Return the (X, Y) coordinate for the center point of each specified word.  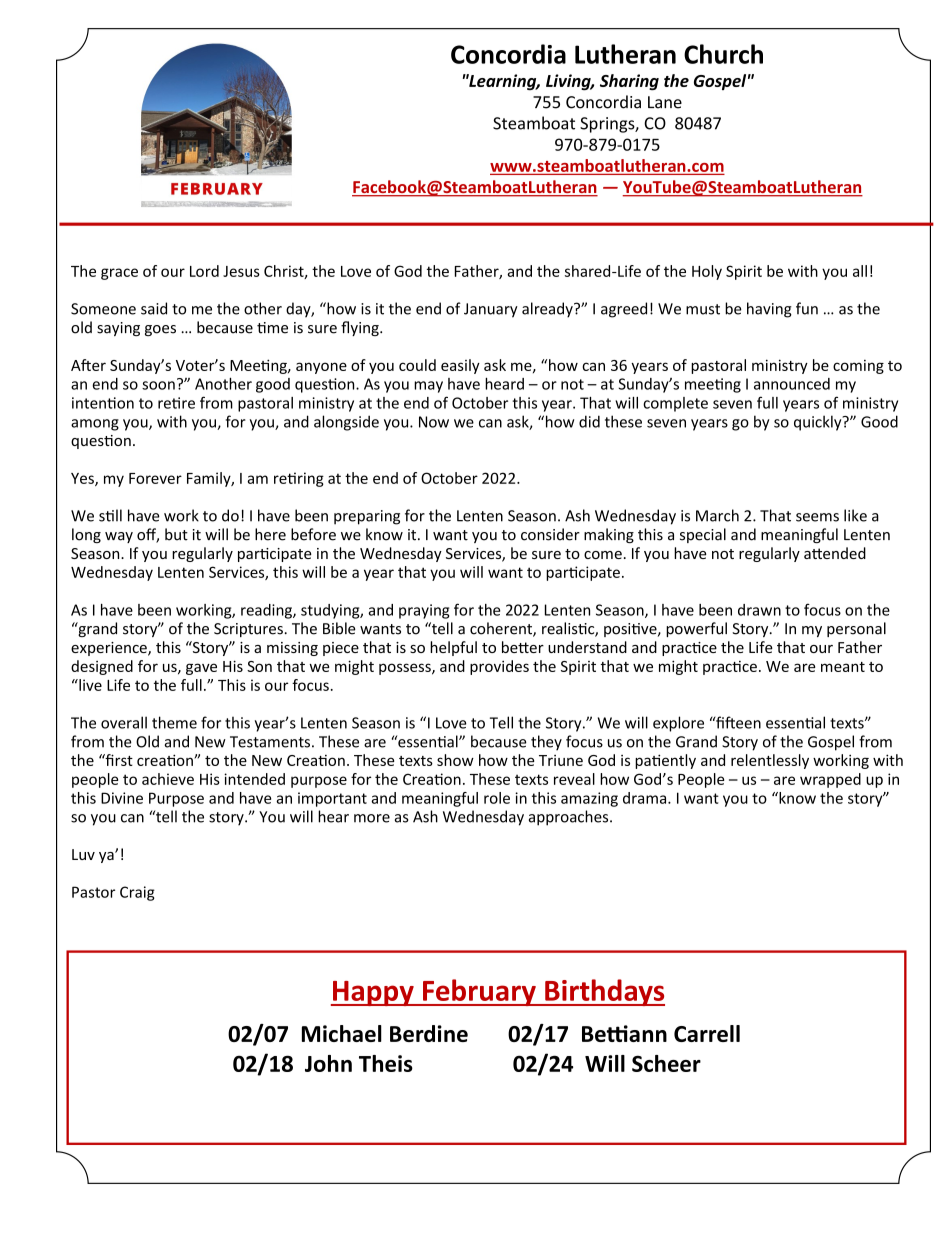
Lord (204, 271)
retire (176, 403)
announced (792, 384)
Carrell (707, 1033)
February (479, 992)
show (455, 760)
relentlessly (770, 761)
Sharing (629, 82)
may (428, 387)
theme (174, 722)
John (328, 1063)
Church (723, 54)
